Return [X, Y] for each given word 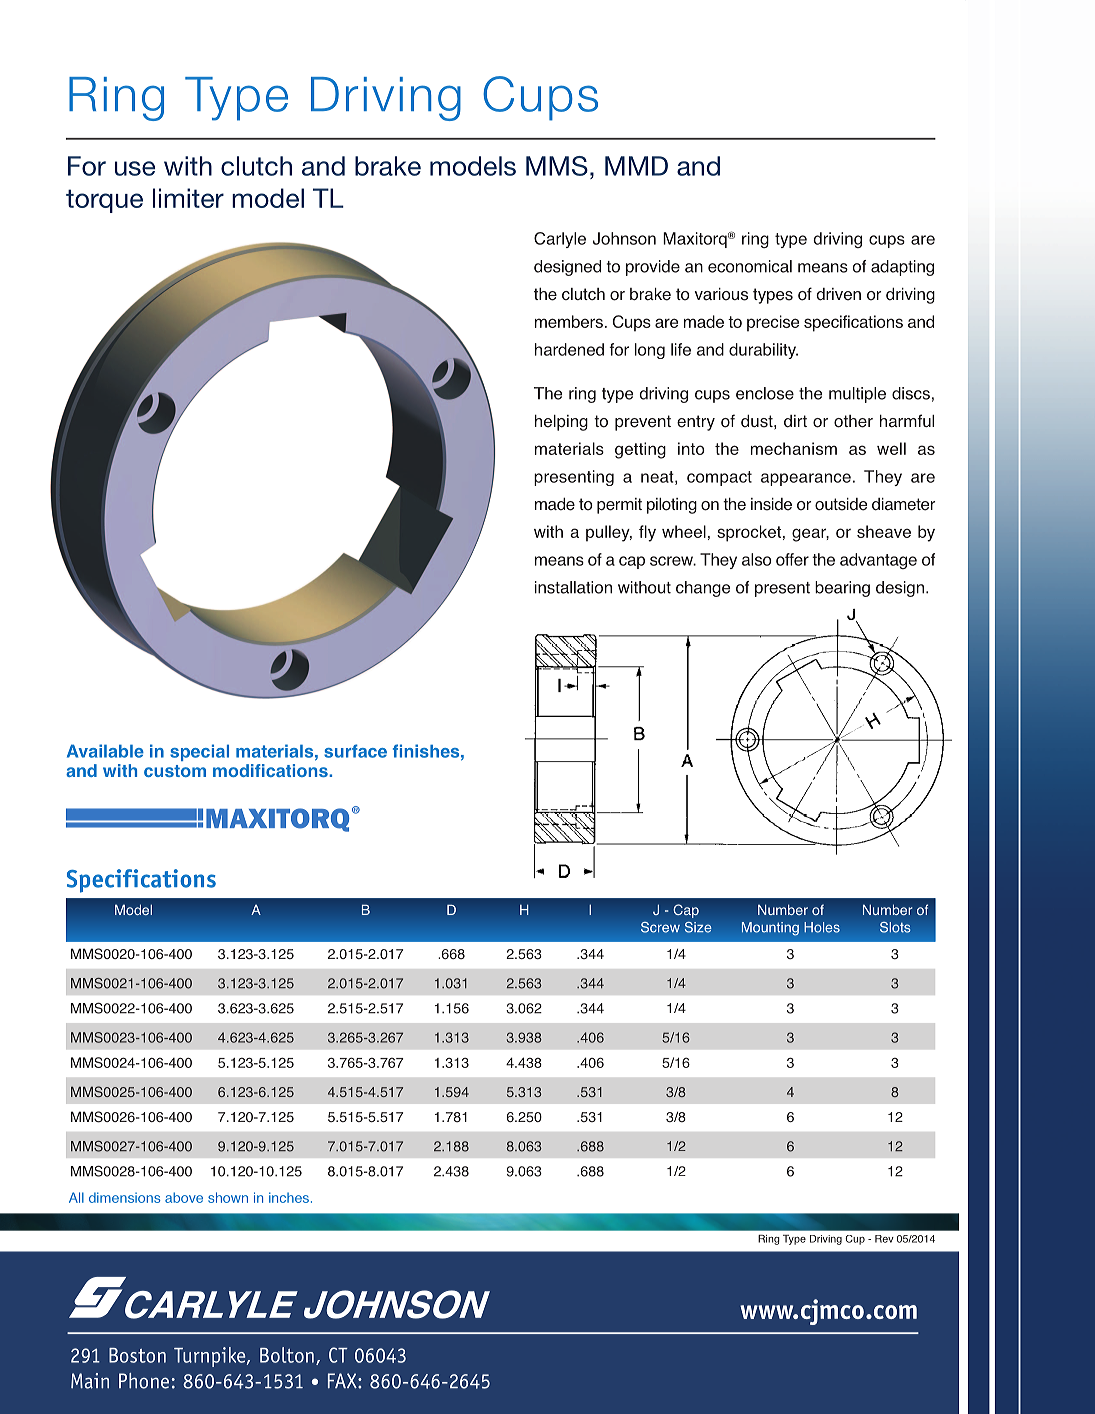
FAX [343, 1380]
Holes [822, 927]
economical [750, 266]
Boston [137, 1355]
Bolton [287, 1355]
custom [175, 771]
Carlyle [560, 240]
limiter [188, 198]
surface [355, 751]
